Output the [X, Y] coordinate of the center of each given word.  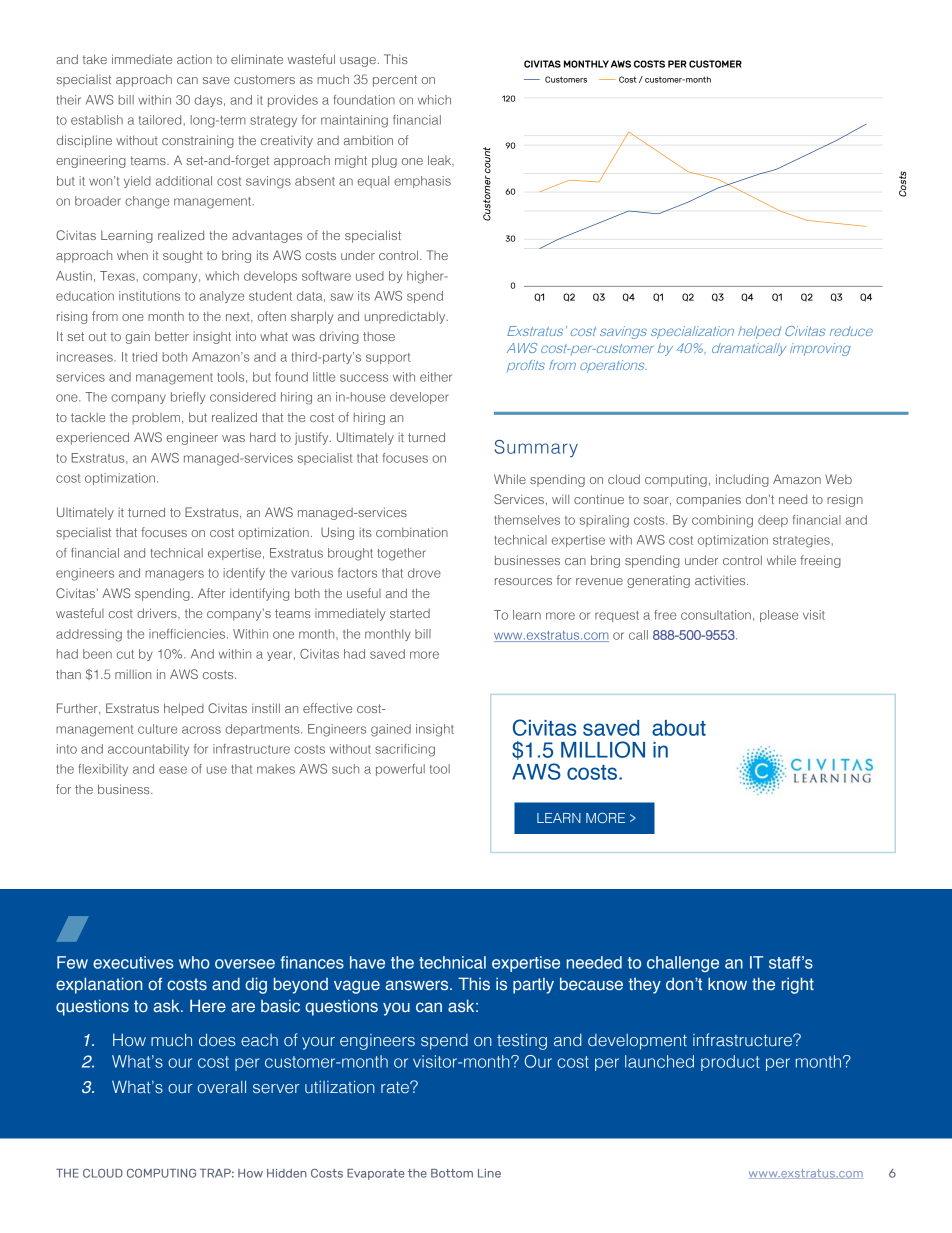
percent [395, 81]
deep [773, 521]
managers [174, 575]
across [201, 730]
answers [418, 985]
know [727, 983]
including [742, 480]
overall [222, 1086]
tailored [160, 120]
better [172, 336]
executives [133, 962]
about [679, 728]
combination [412, 532]
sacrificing [405, 750]
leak [441, 160]
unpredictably [406, 317]
